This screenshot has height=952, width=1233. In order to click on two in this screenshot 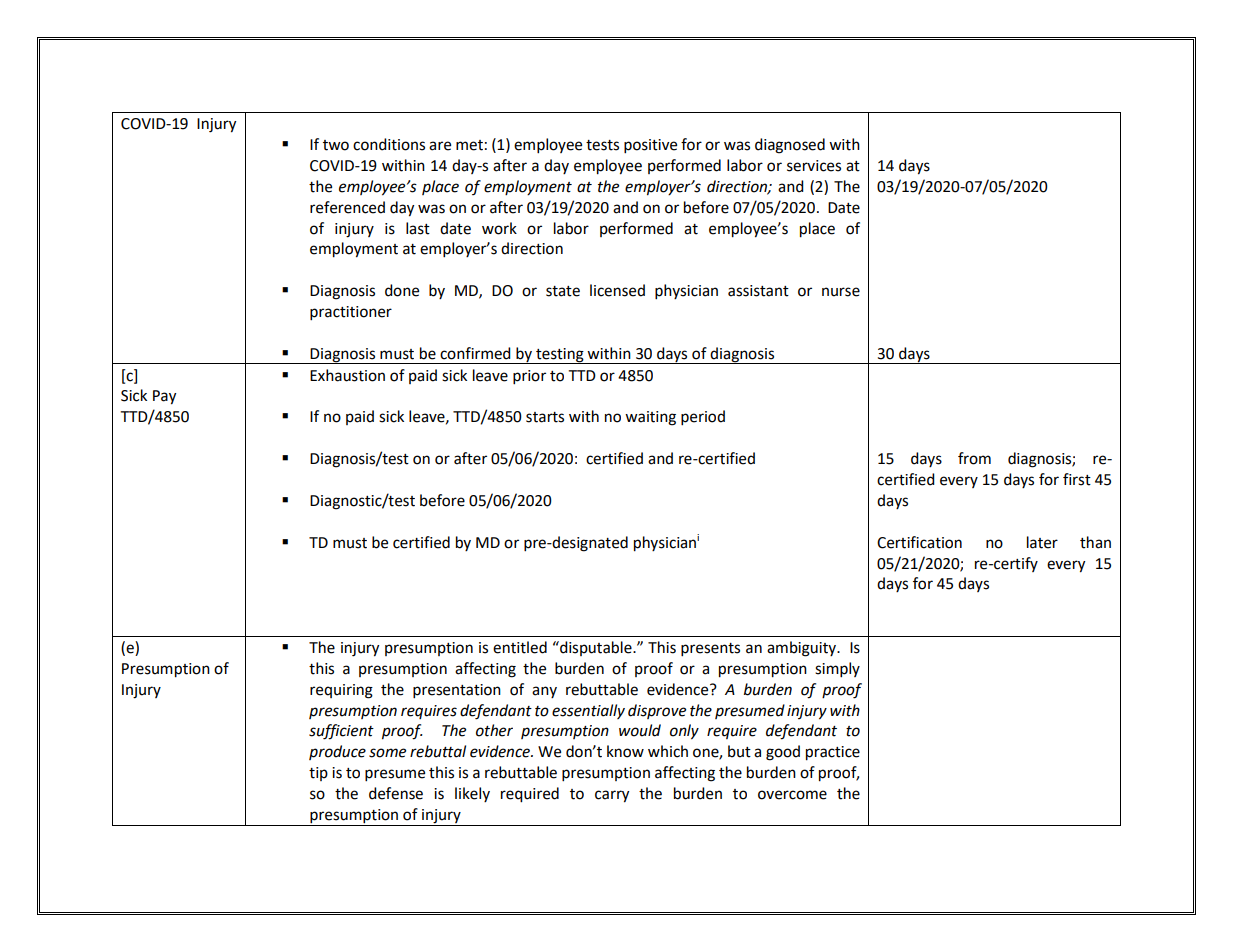, I will do `click(336, 145)`.
